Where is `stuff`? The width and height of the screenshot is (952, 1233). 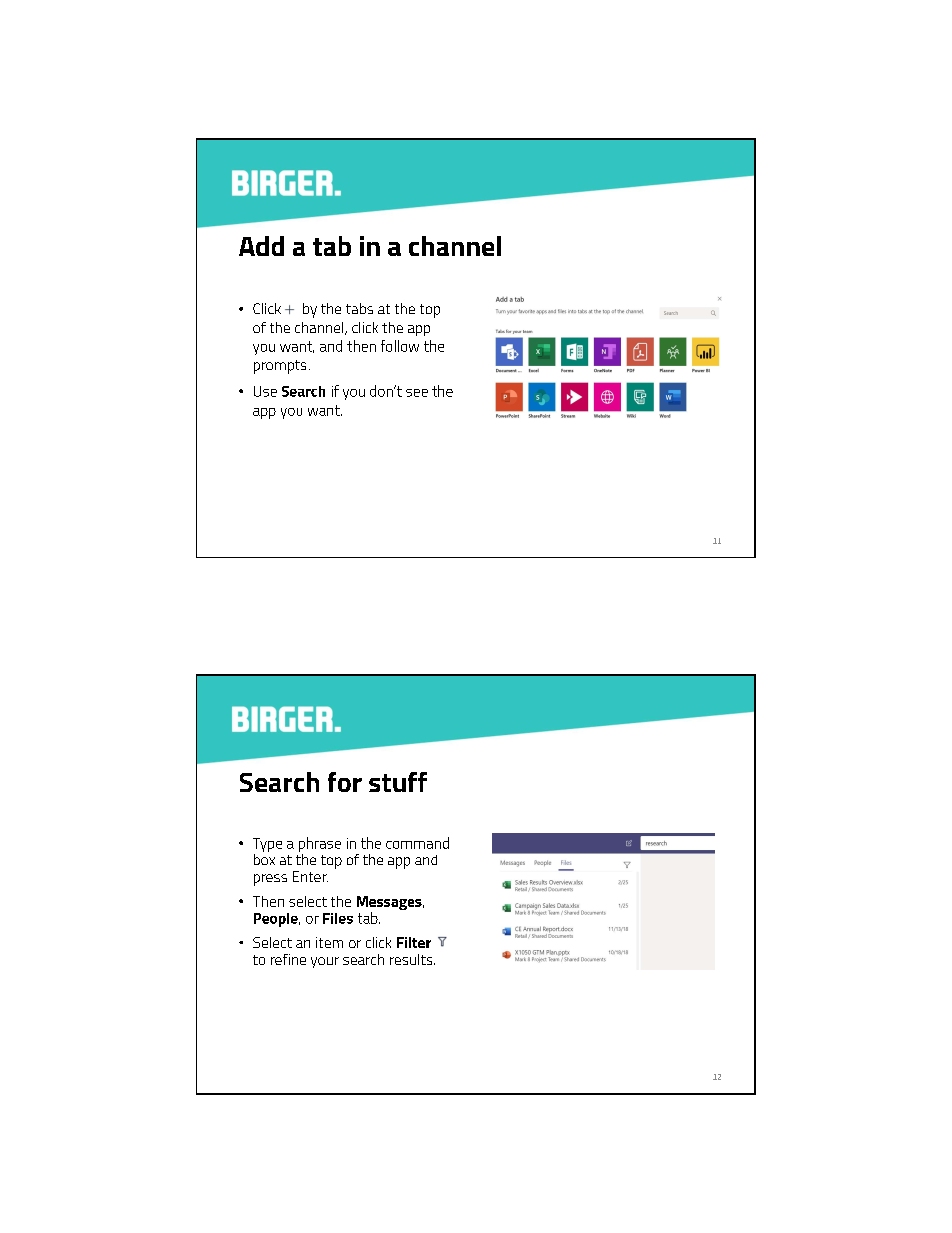
stuff is located at coordinates (398, 782).
